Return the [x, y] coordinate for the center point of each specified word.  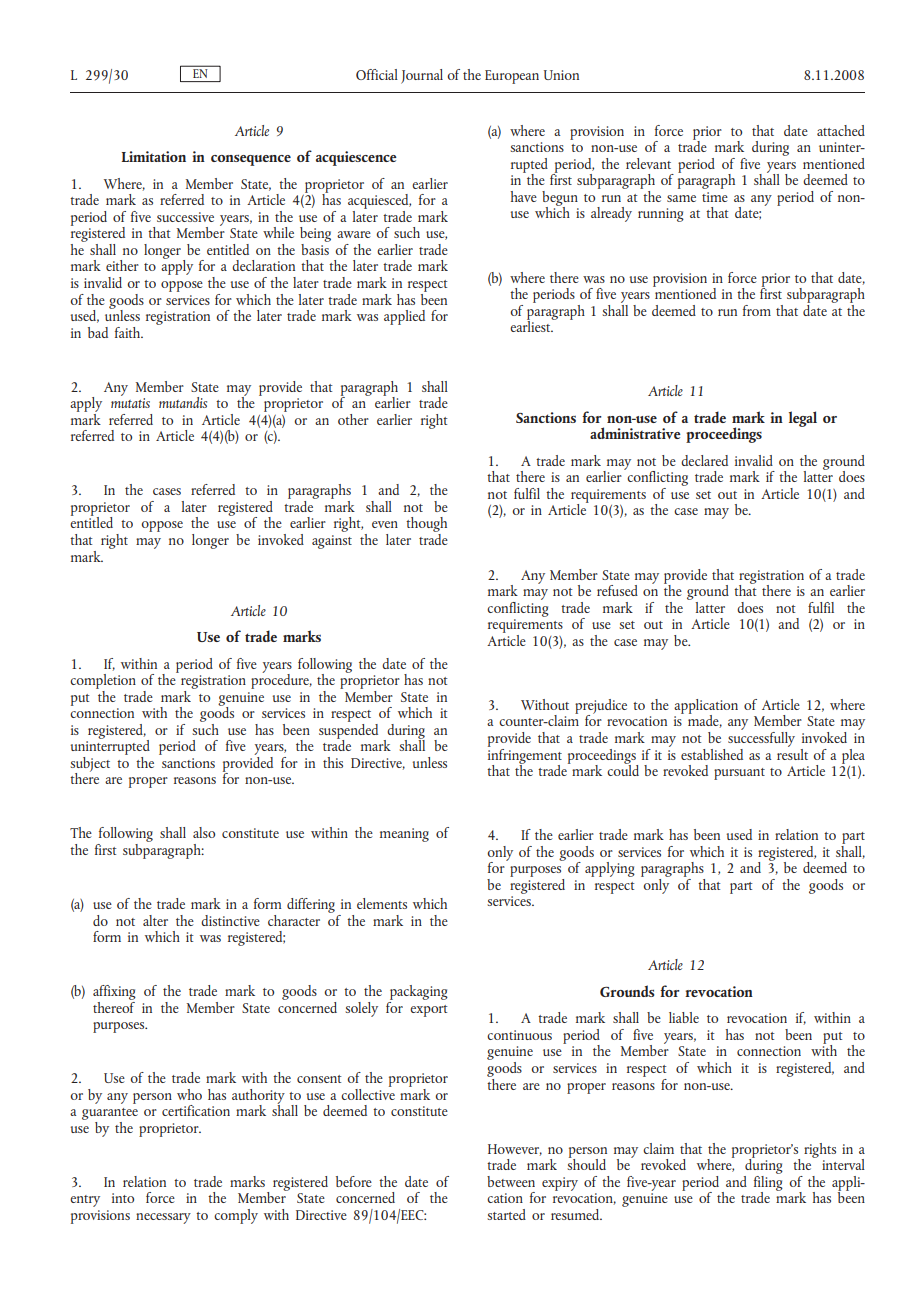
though [426, 526]
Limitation [154, 156]
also [204, 832]
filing [768, 1183]
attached [841, 130]
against [332, 542]
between [511, 1181]
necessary [163, 1218]
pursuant [739, 774]
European [512, 77]
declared [704, 460]
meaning [404, 835]
